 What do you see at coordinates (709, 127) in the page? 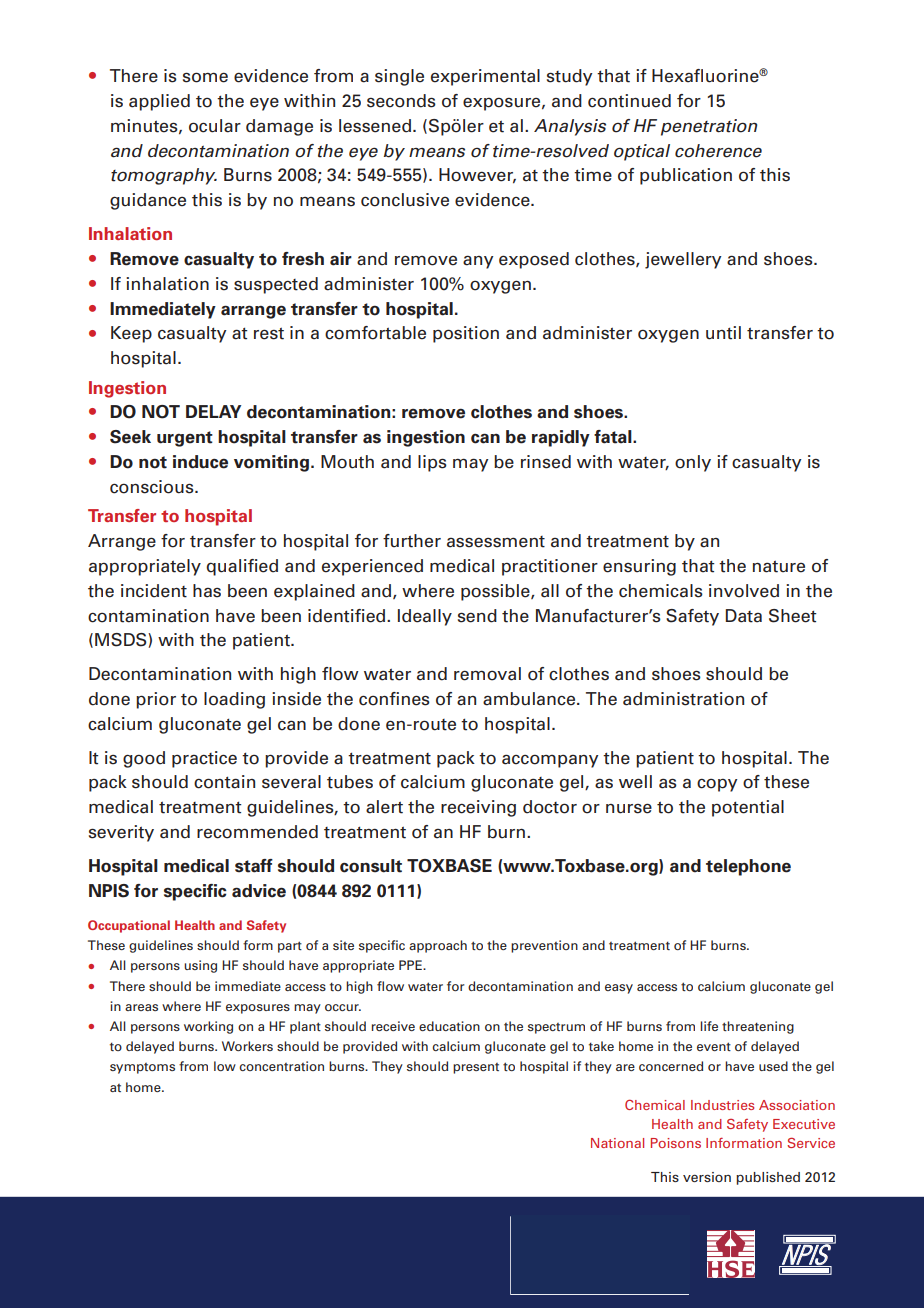
I see `penetration` at bounding box center [709, 127].
